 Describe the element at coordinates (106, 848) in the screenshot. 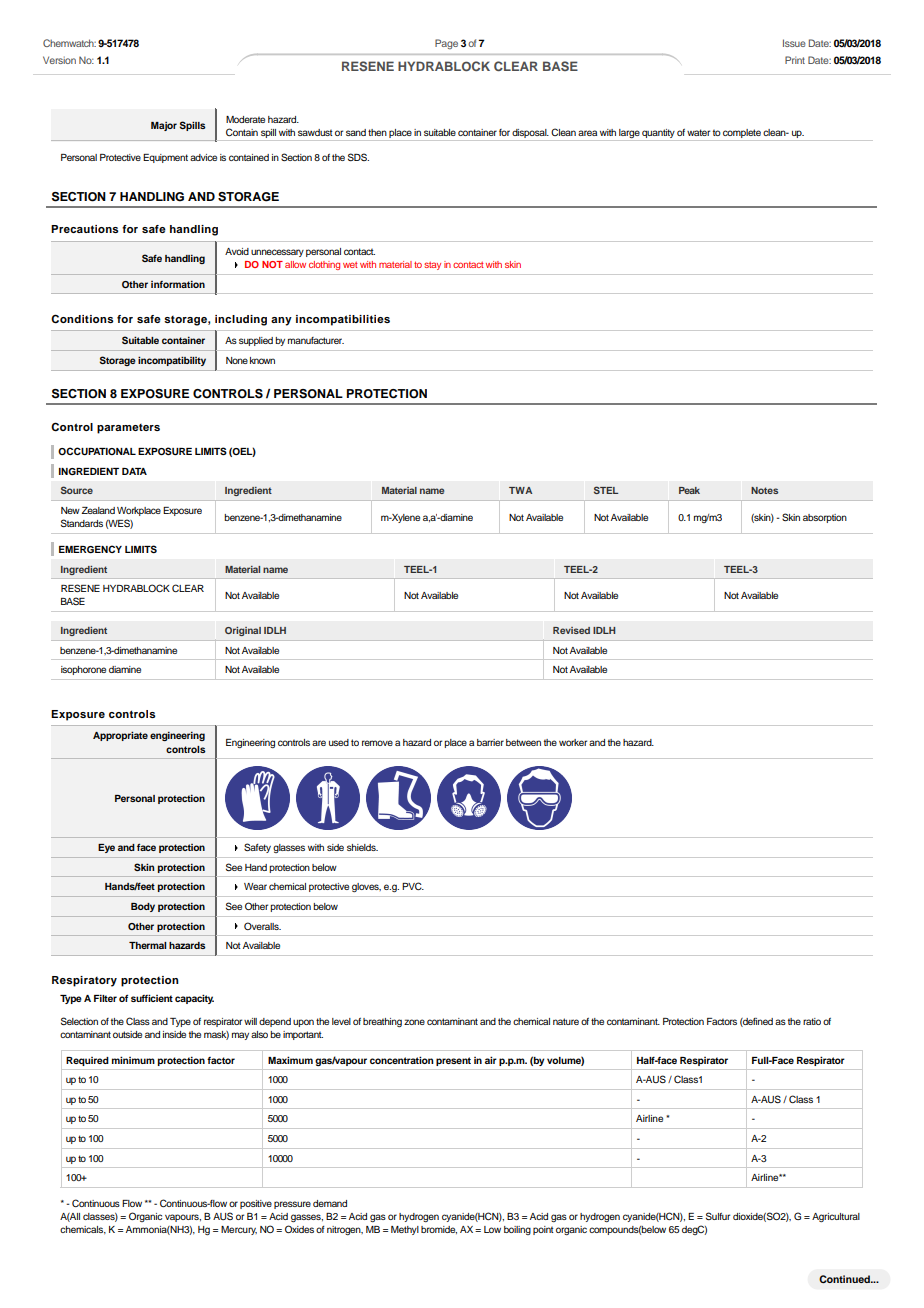

I see `Eye` at that location.
